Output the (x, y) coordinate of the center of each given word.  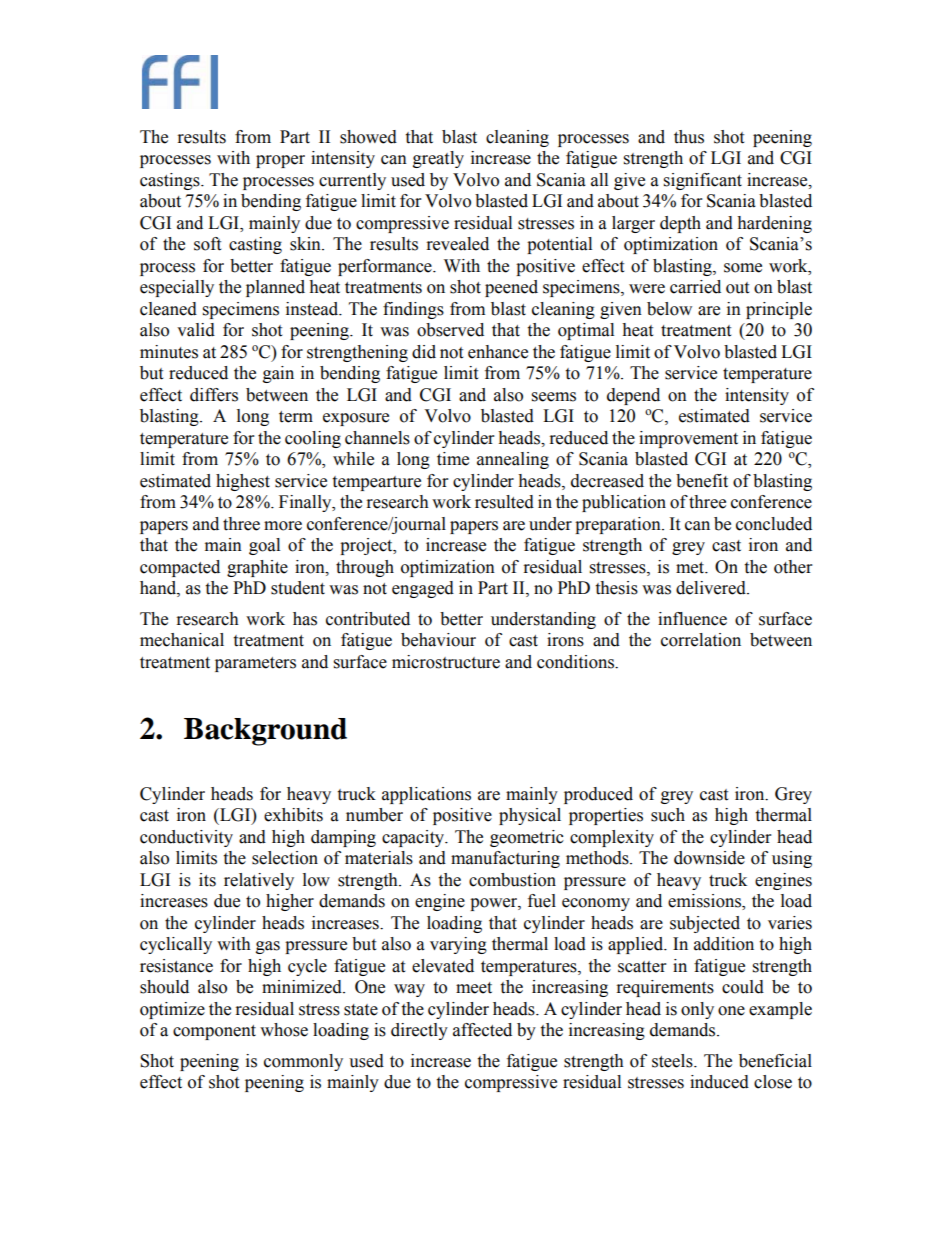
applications (426, 795)
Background (265, 732)
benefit (702, 481)
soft (207, 244)
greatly (438, 159)
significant (703, 181)
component (214, 1032)
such (668, 815)
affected (482, 1030)
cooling (313, 439)
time (453, 459)
